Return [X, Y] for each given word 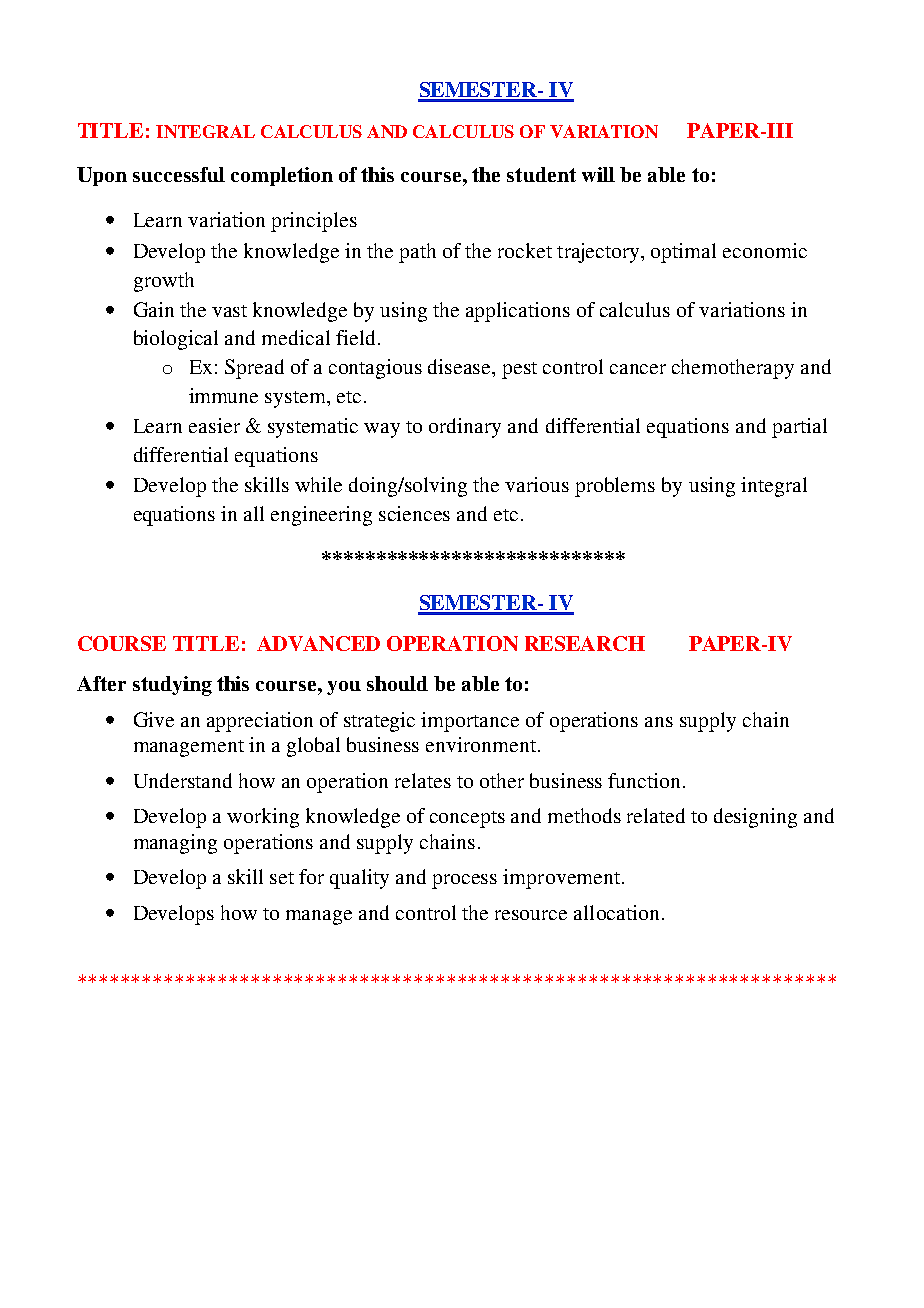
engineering [321, 516]
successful [179, 174]
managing [175, 844]
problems [615, 487]
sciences [414, 513]
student [541, 174]
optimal [683, 253]
